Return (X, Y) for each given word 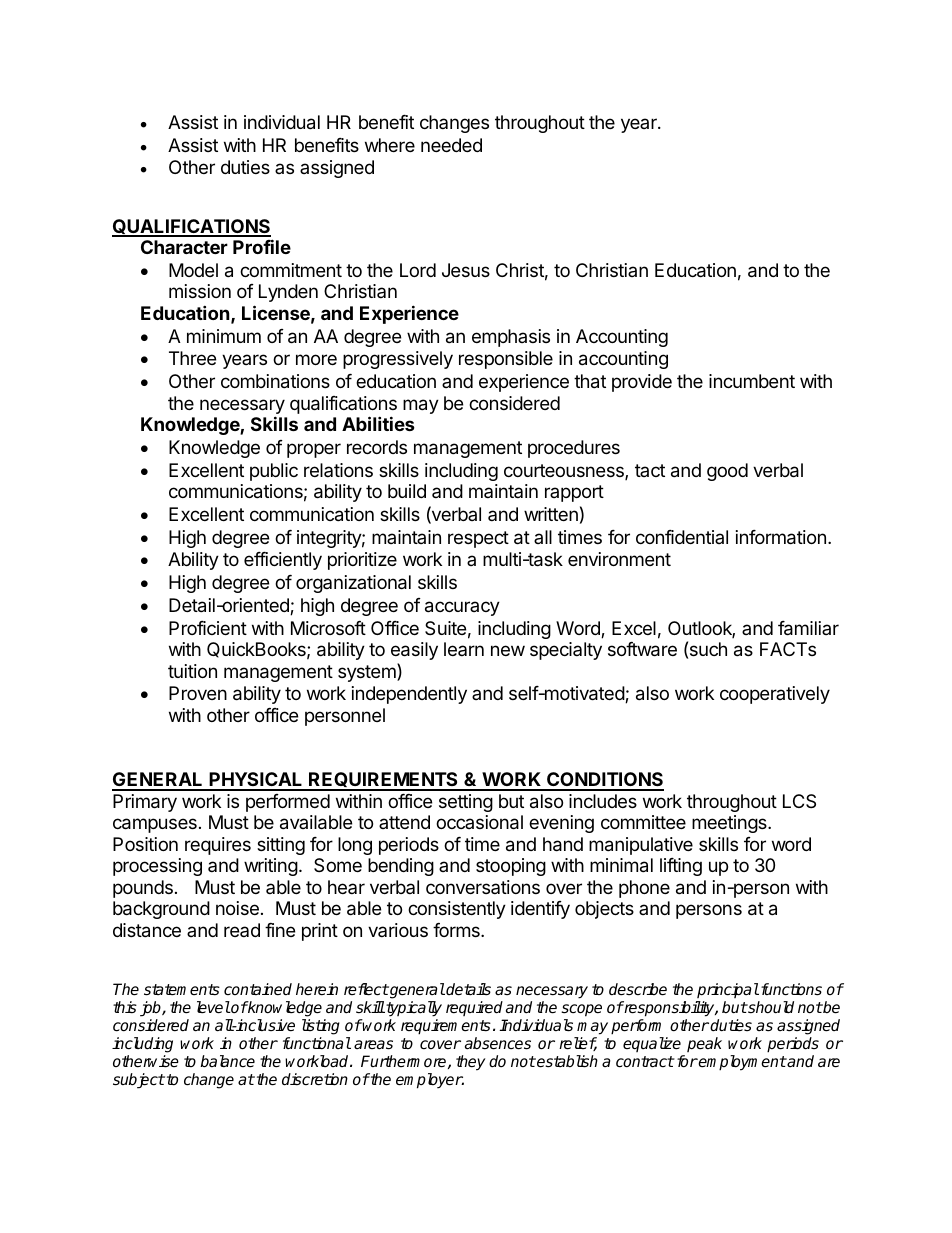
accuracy (462, 608)
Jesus (466, 270)
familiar (808, 628)
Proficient (208, 628)
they (470, 1063)
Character (184, 247)
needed (451, 145)
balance (227, 1061)
